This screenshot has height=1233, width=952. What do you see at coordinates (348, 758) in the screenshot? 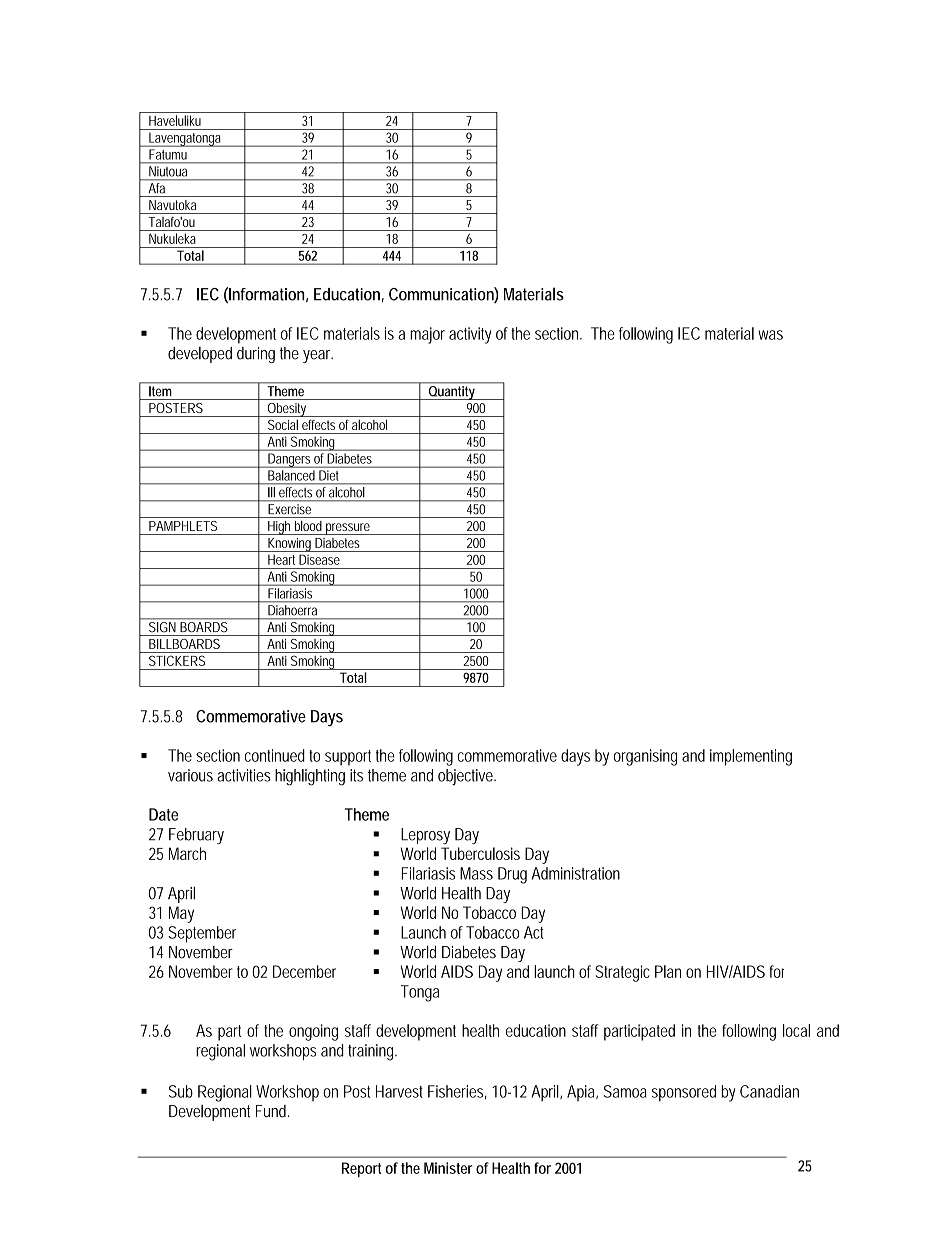
I see `support` at bounding box center [348, 758].
